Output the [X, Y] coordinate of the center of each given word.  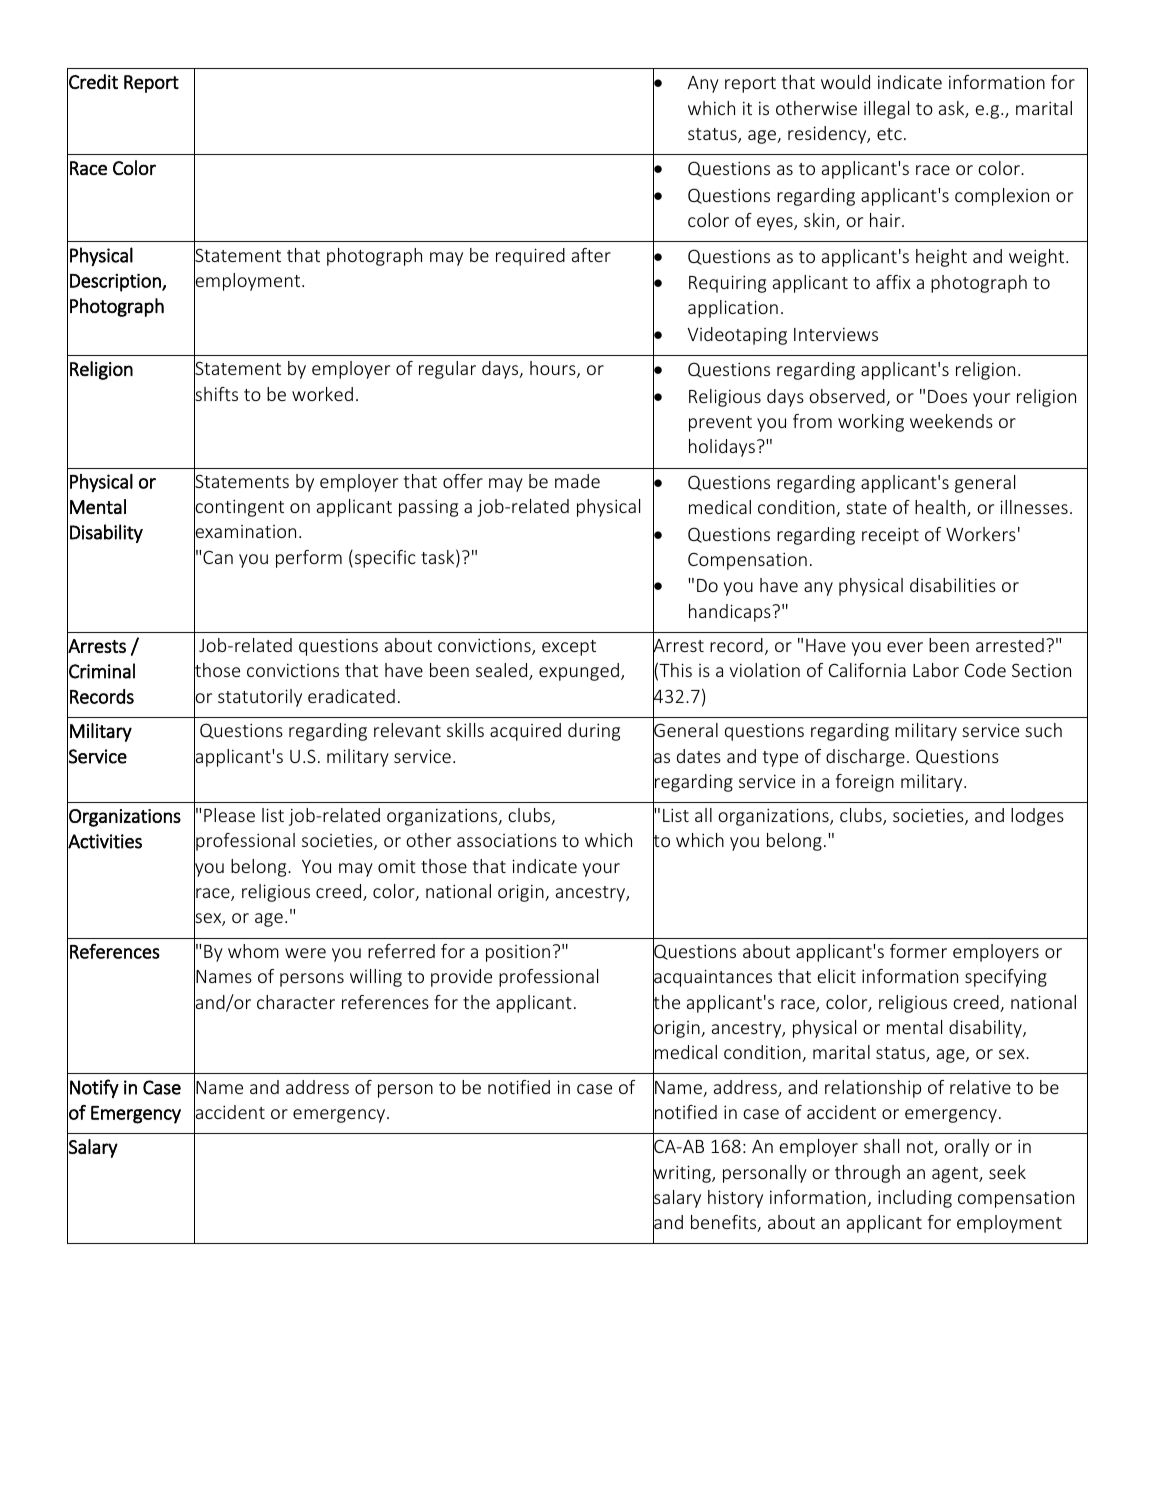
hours [554, 369]
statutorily [260, 698]
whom [253, 951]
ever [905, 647]
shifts [216, 394]
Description [116, 283]
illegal [886, 110]
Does [947, 396]
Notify [94, 1088]
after [591, 255]
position [518, 953]
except [569, 648]
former [918, 951]
